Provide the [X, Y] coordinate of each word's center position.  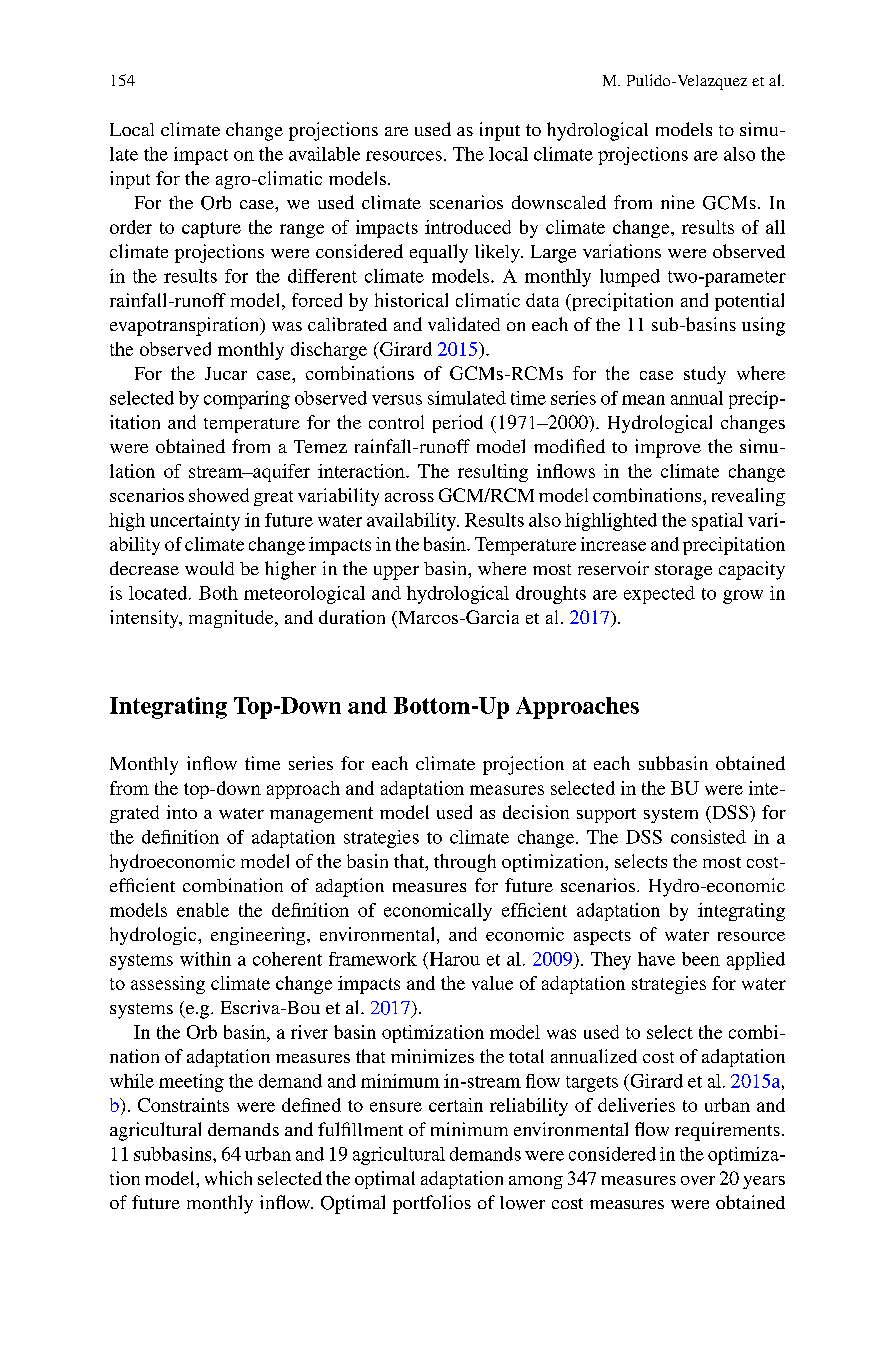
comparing [247, 400]
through [465, 863]
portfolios [432, 1204]
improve [668, 448]
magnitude [232, 619]
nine [678, 202]
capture [211, 230]
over [698, 1180]
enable [203, 910]
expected [659, 595]
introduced [468, 227]
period [458, 424]
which [228, 1178]
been [701, 959]
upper [396, 573]
